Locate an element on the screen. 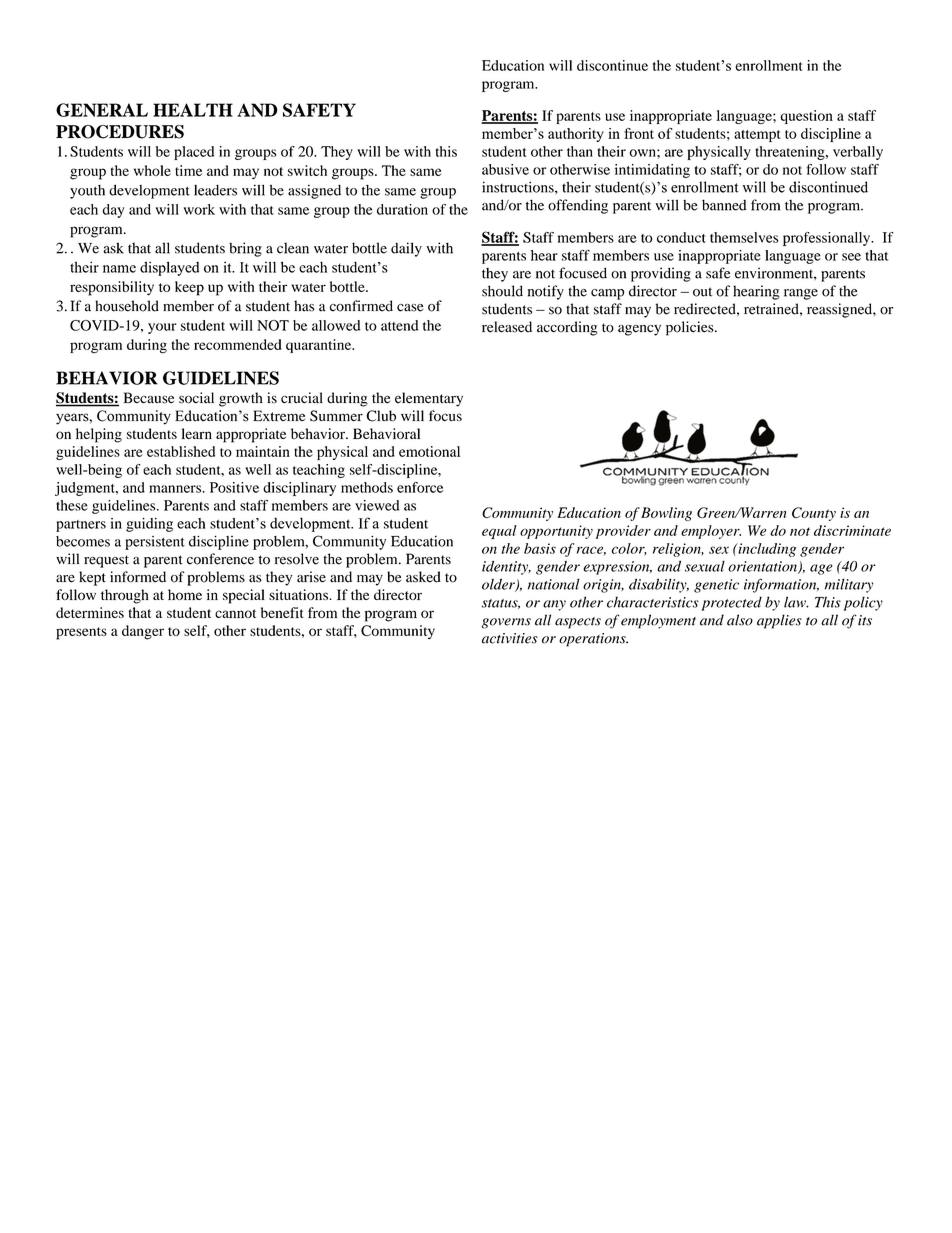 This screenshot has width=952, height=1233. emotional is located at coordinates (429, 451).
